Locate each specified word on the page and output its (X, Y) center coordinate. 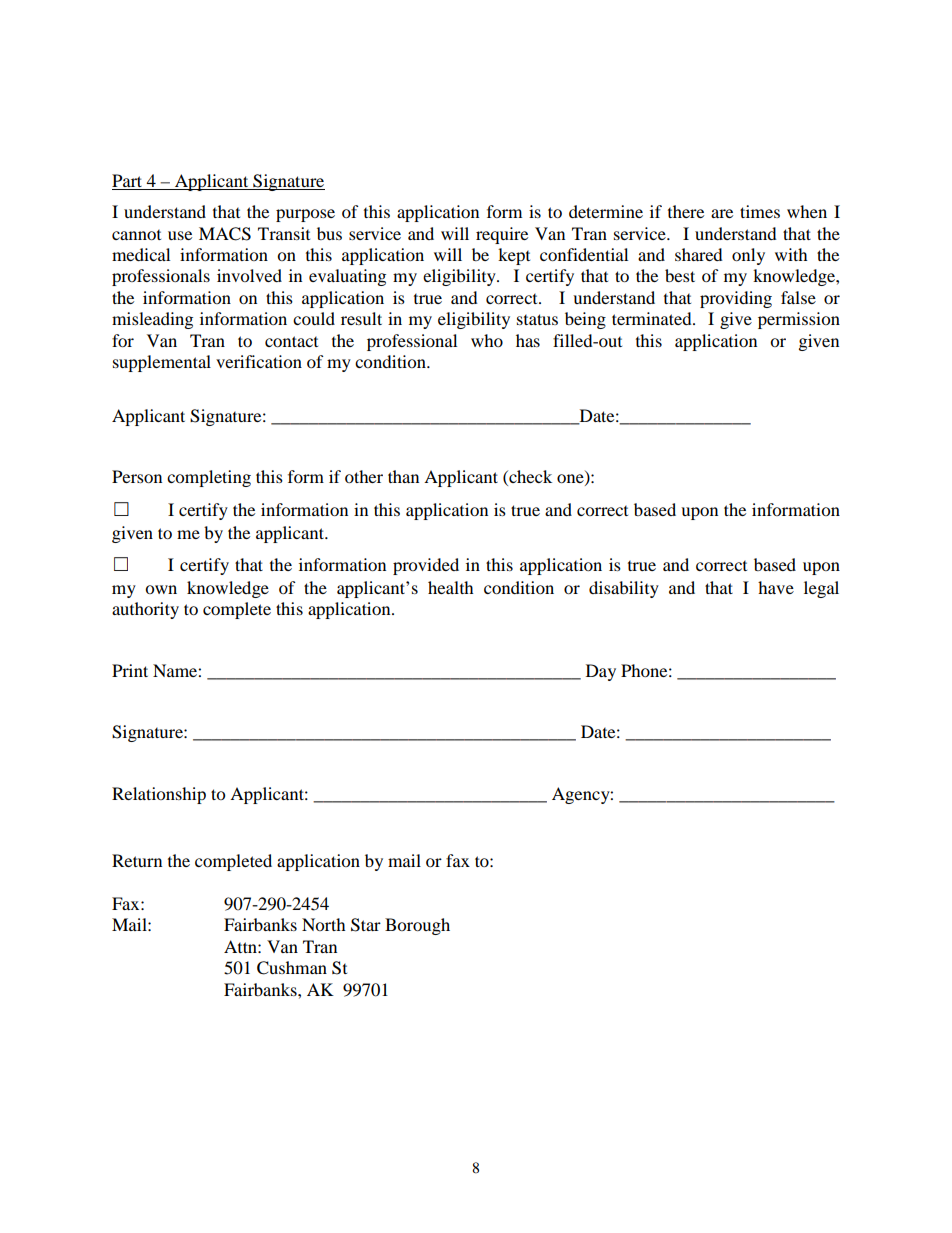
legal (821, 589)
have (776, 587)
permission (799, 320)
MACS (225, 234)
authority (145, 610)
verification (259, 361)
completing (209, 478)
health (451, 587)
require (502, 235)
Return (137, 860)
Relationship (159, 795)
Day (601, 672)
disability (624, 589)
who (487, 340)
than (403, 476)
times (760, 211)
